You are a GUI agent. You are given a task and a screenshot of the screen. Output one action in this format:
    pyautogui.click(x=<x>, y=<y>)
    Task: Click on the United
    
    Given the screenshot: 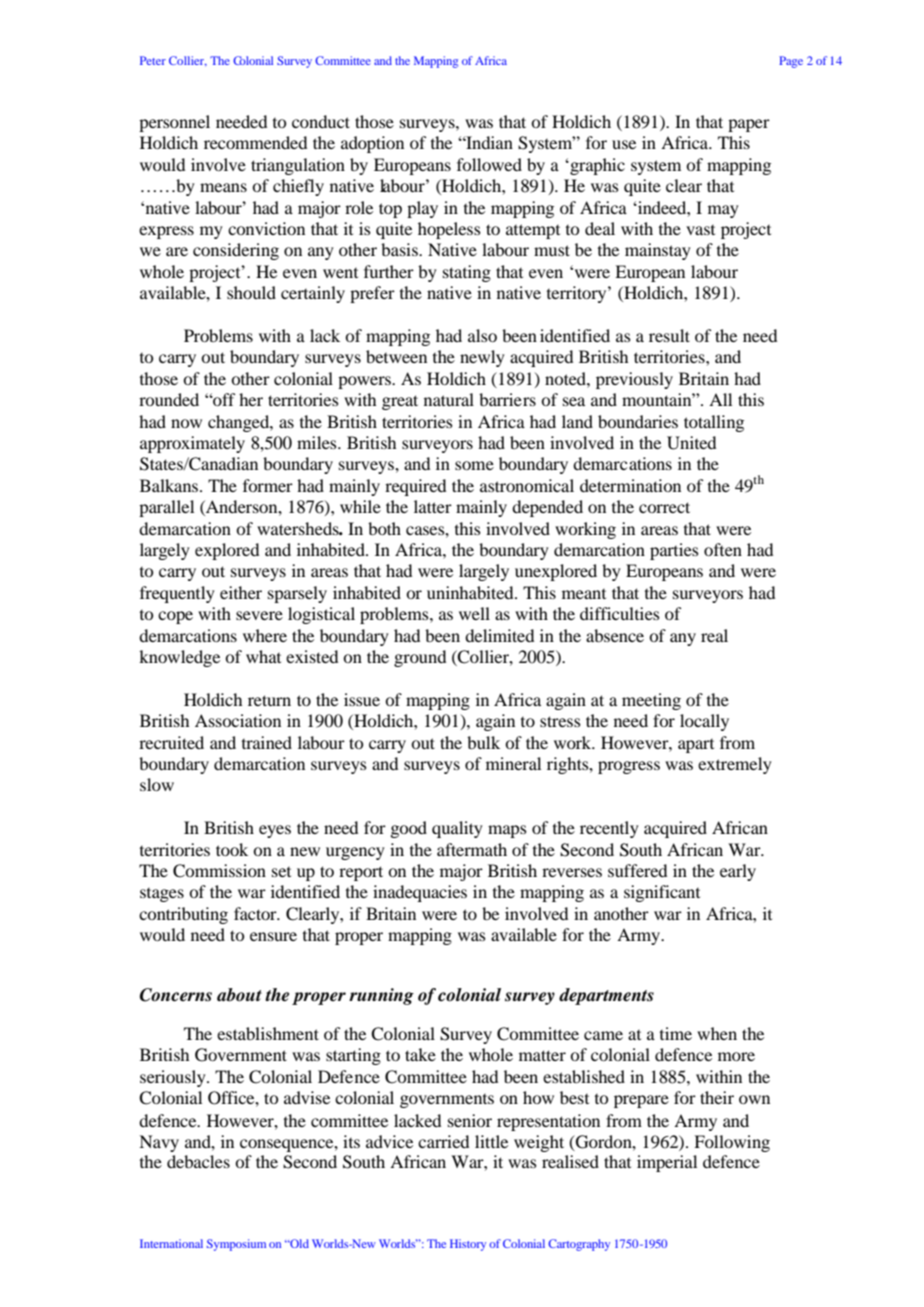 What is the action you would take?
    pyautogui.click(x=691, y=443)
